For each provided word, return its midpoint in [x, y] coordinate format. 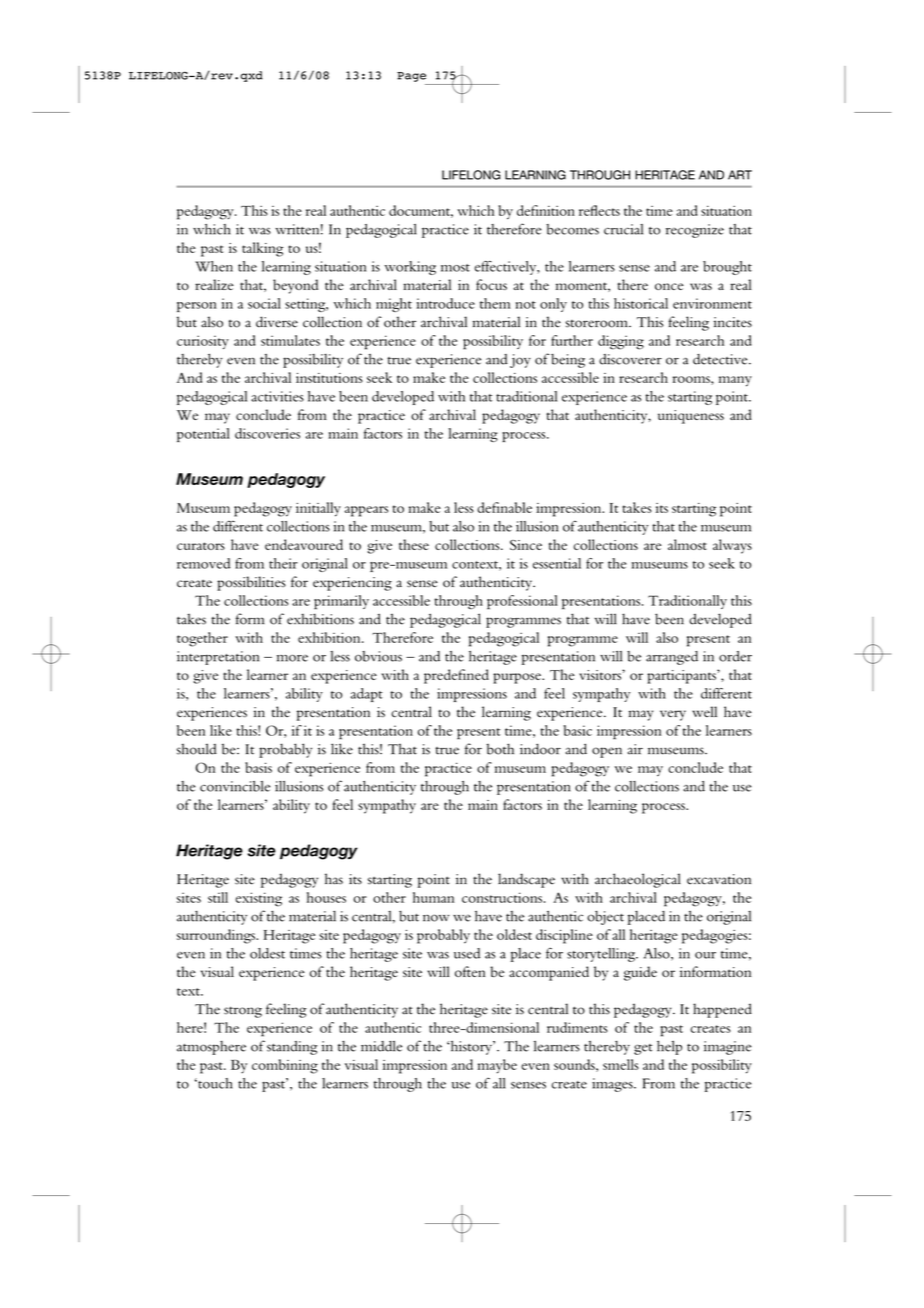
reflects [599, 210]
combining [285, 1066]
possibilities [251, 583]
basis [258, 767]
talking [262, 249]
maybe [497, 1066]
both [500, 749]
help [669, 1048]
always [732, 546]
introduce [445, 303]
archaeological [638, 880]
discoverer [630, 359]
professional [522, 602]
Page [411, 77]
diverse [277, 322]
